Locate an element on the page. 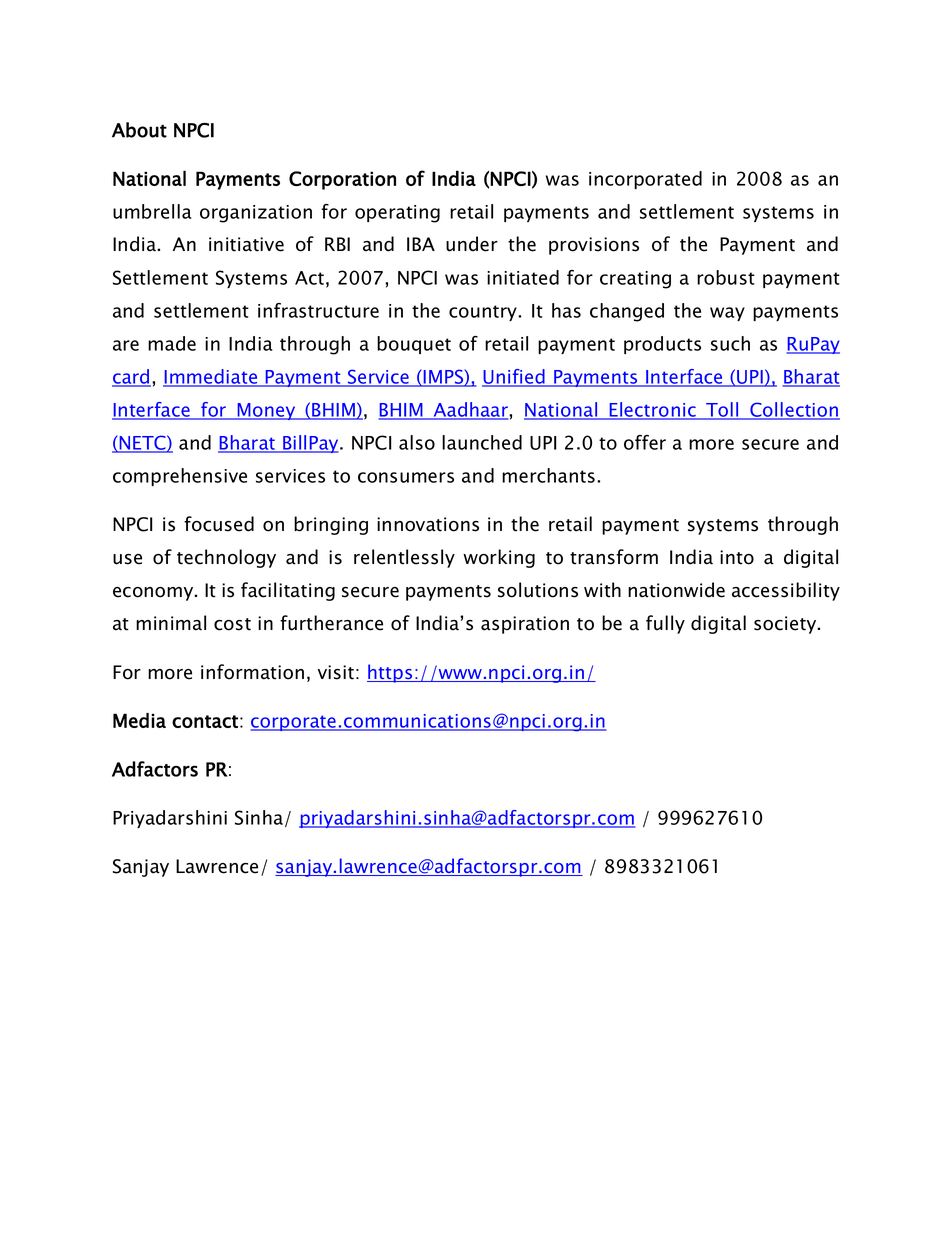 The height and width of the document is (1233, 952). nationwide is located at coordinates (676, 590).
